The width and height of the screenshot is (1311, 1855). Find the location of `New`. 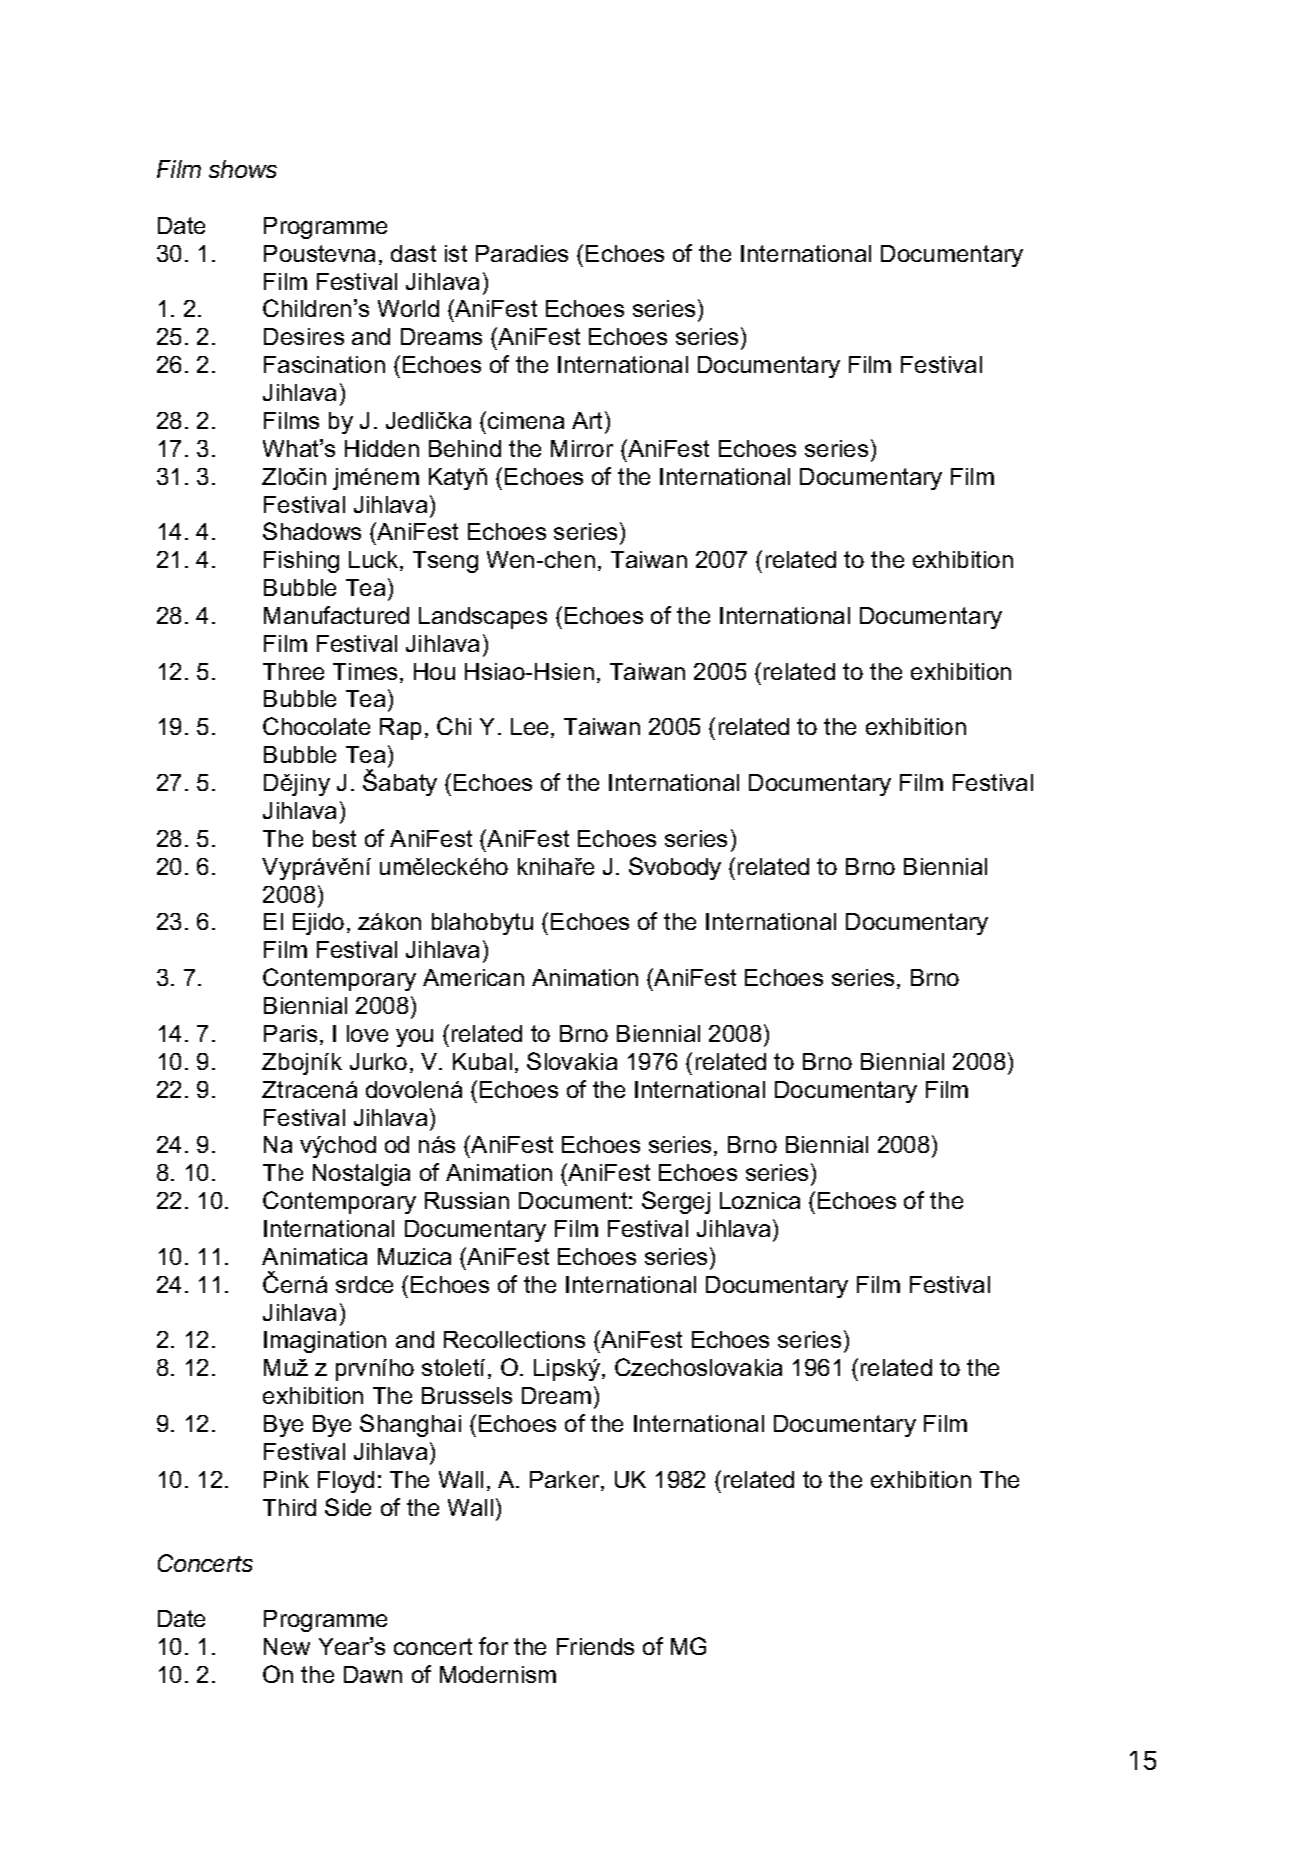

New is located at coordinates (287, 1646).
